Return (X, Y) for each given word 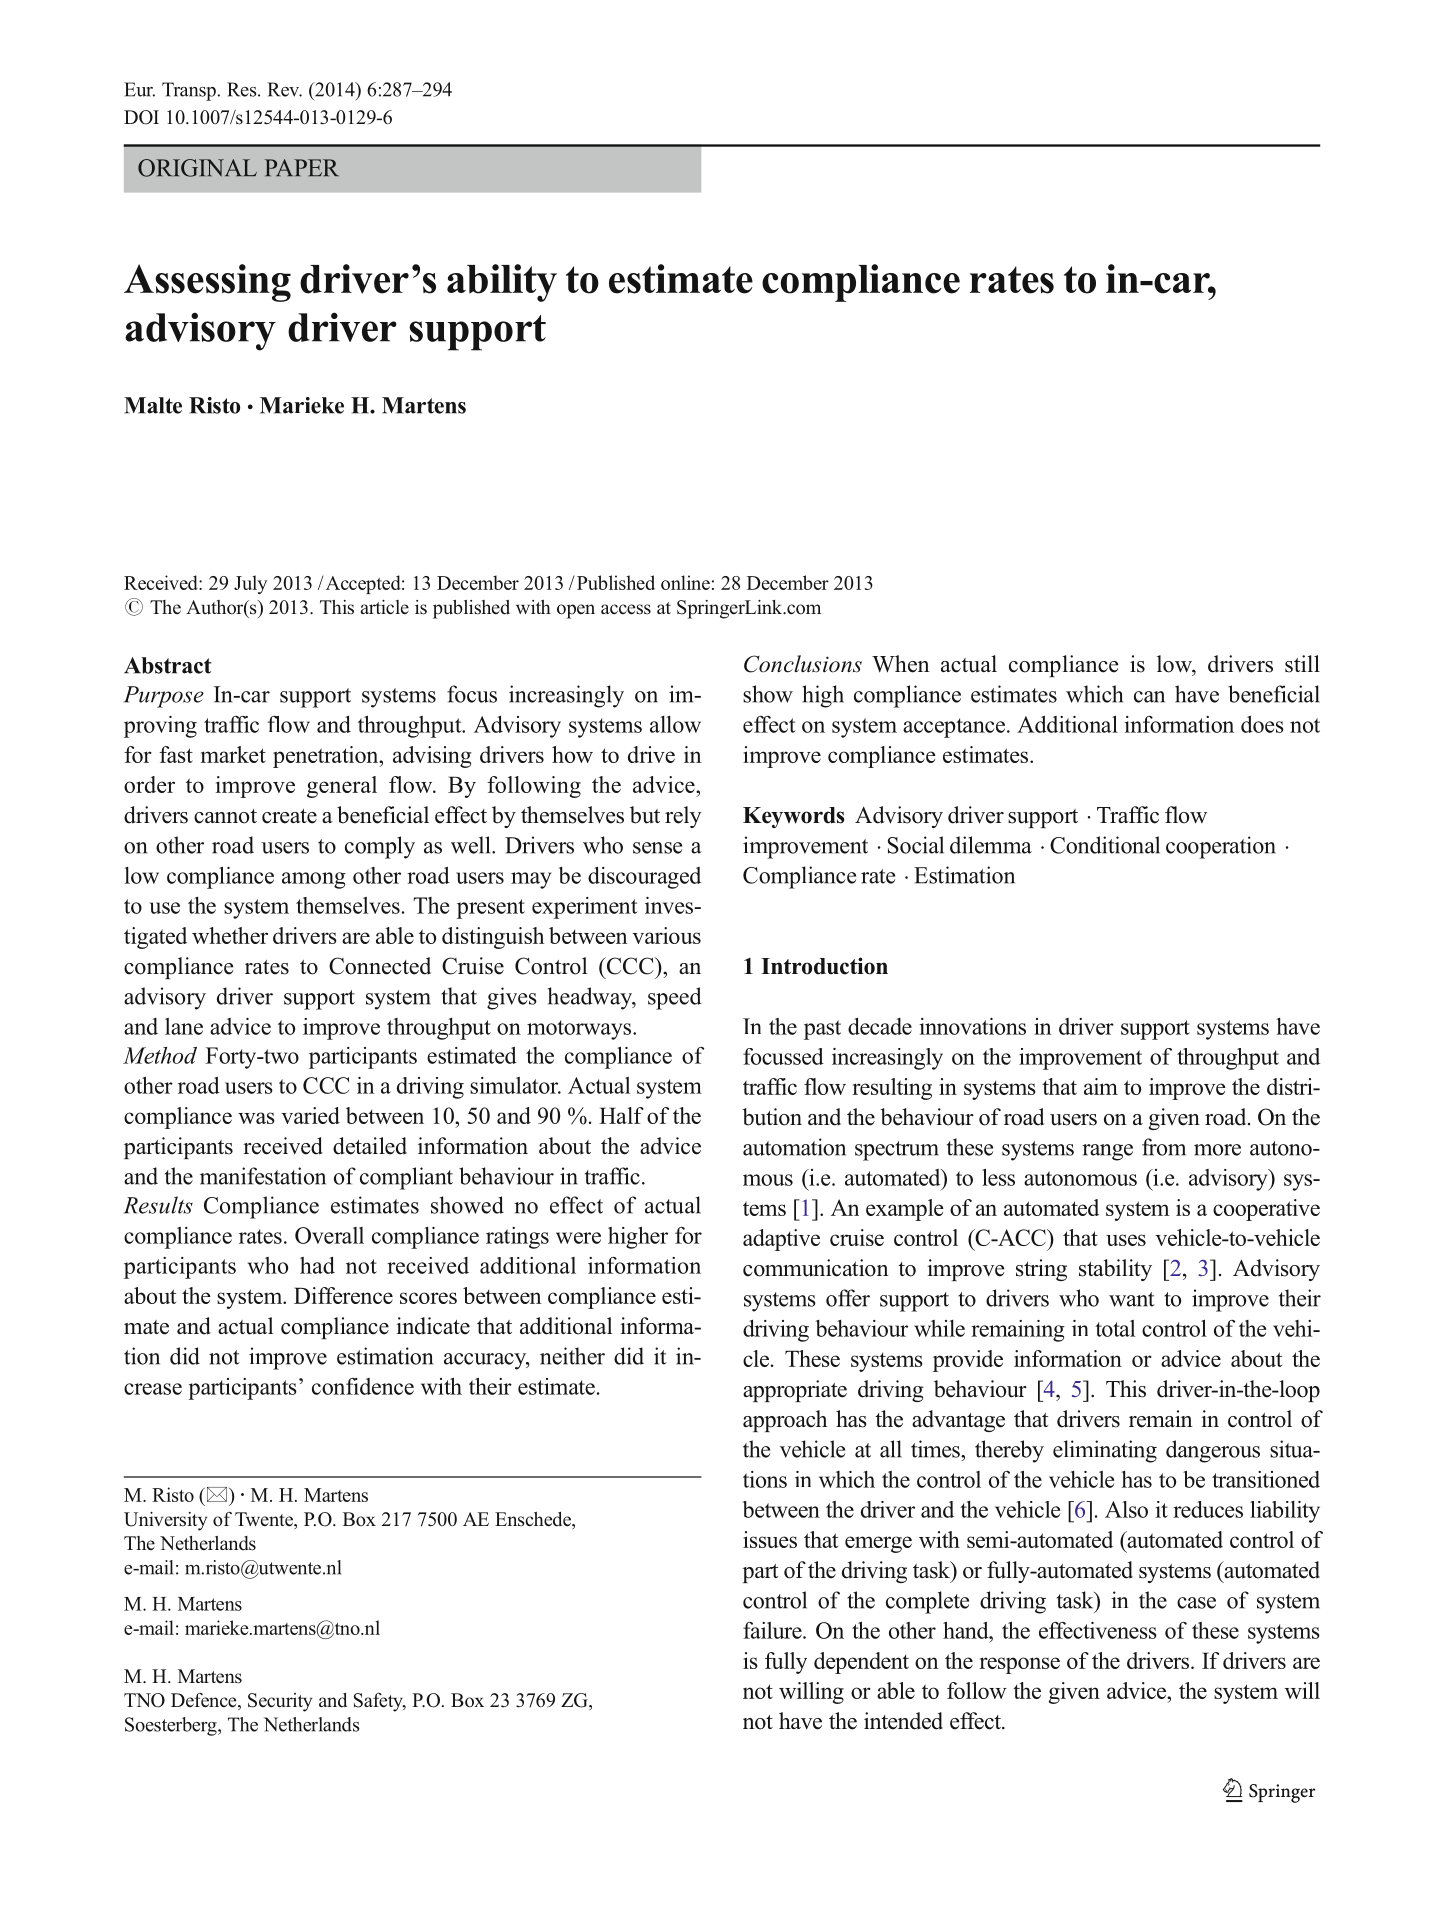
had (317, 1265)
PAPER (302, 167)
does (1262, 724)
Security (280, 1702)
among (314, 880)
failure (773, 1630)
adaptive (781, 1240)
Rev (284, 89)
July (250, 584)
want (1132, 1299)
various (666, 935)
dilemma (991, 845)
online (685, 582)
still (1302, 664)
